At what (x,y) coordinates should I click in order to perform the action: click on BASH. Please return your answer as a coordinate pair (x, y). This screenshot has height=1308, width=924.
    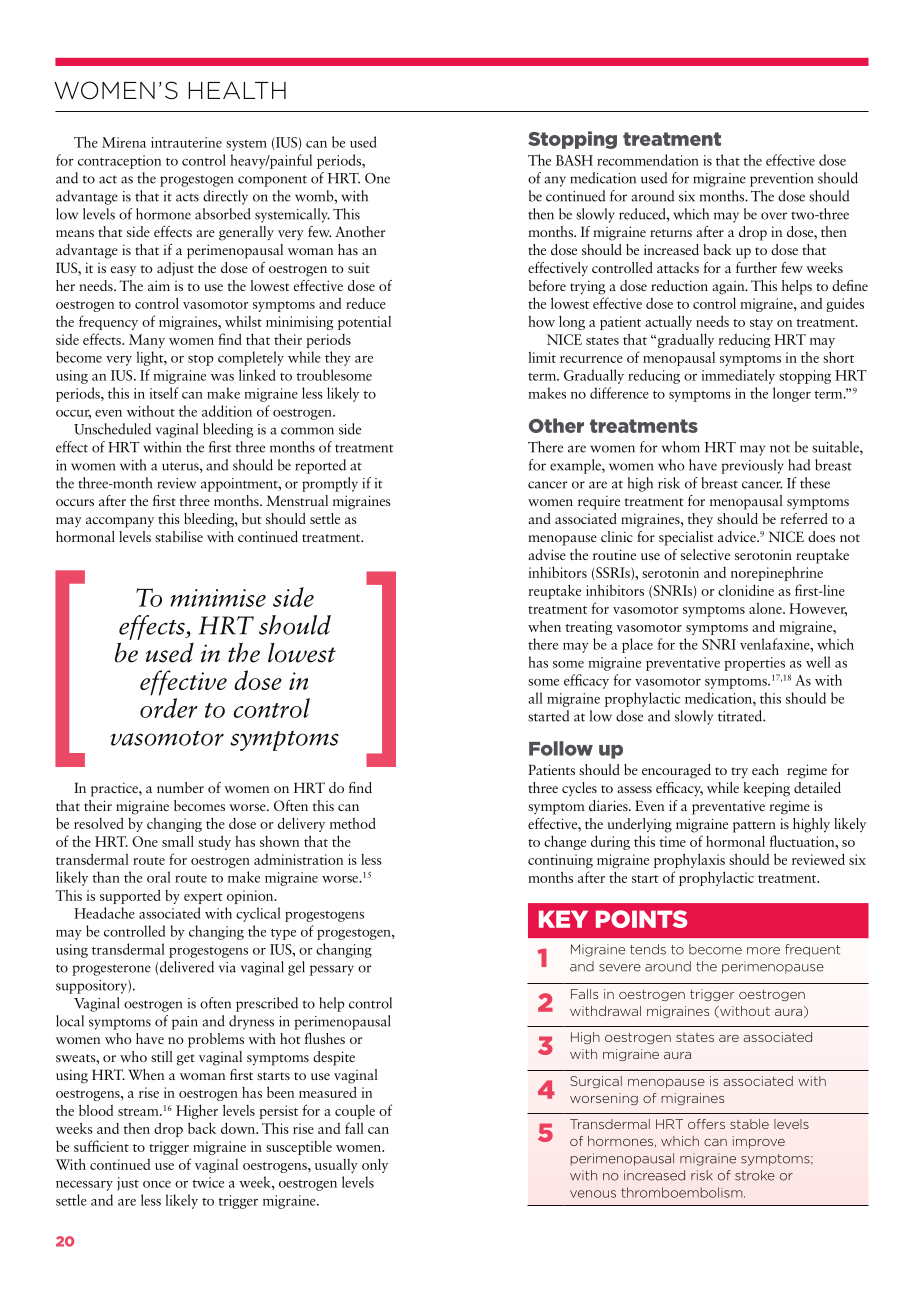
    Looking at the image, I should click on (574, 160).
